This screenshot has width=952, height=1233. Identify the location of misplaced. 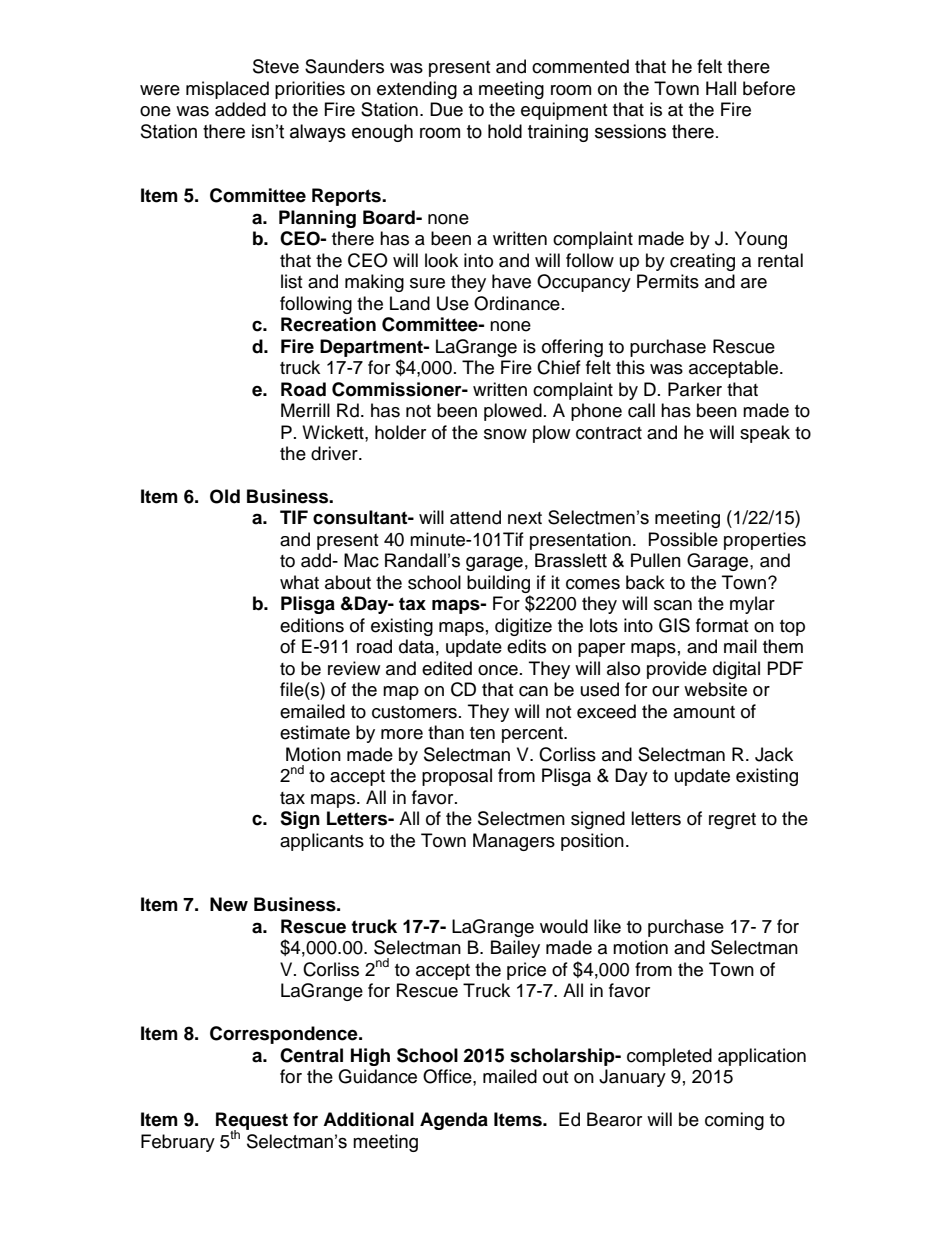
(227, 90).
